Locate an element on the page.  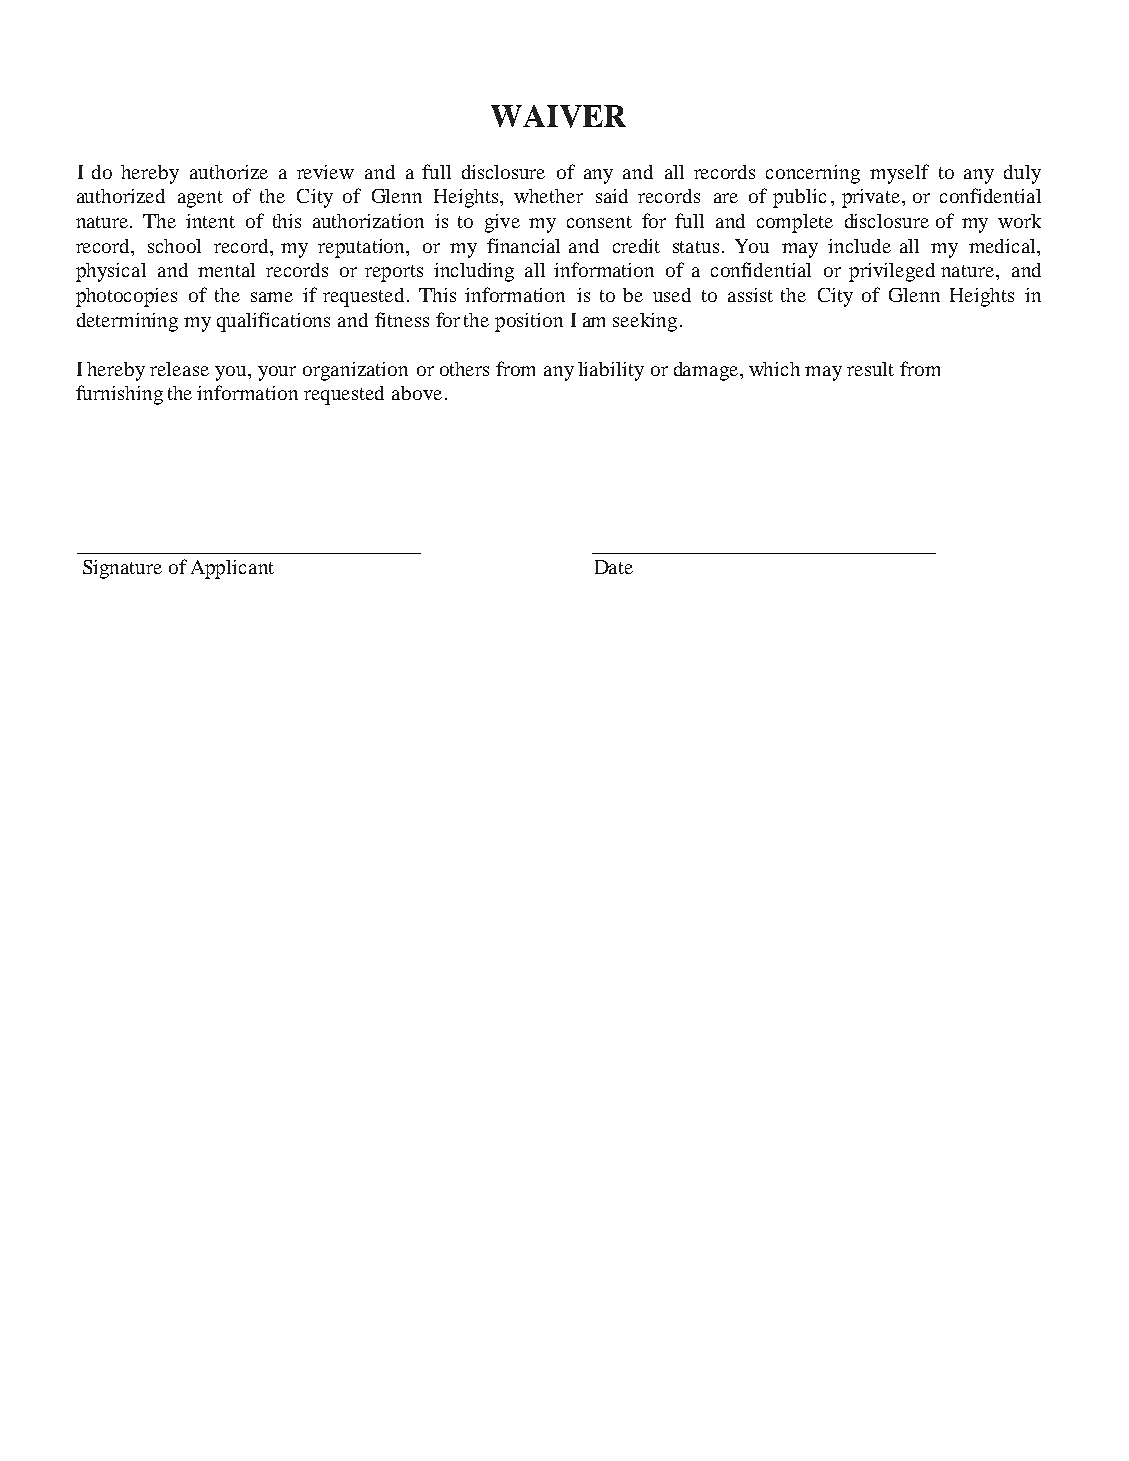
mental is located at coordinates (226, 270).
